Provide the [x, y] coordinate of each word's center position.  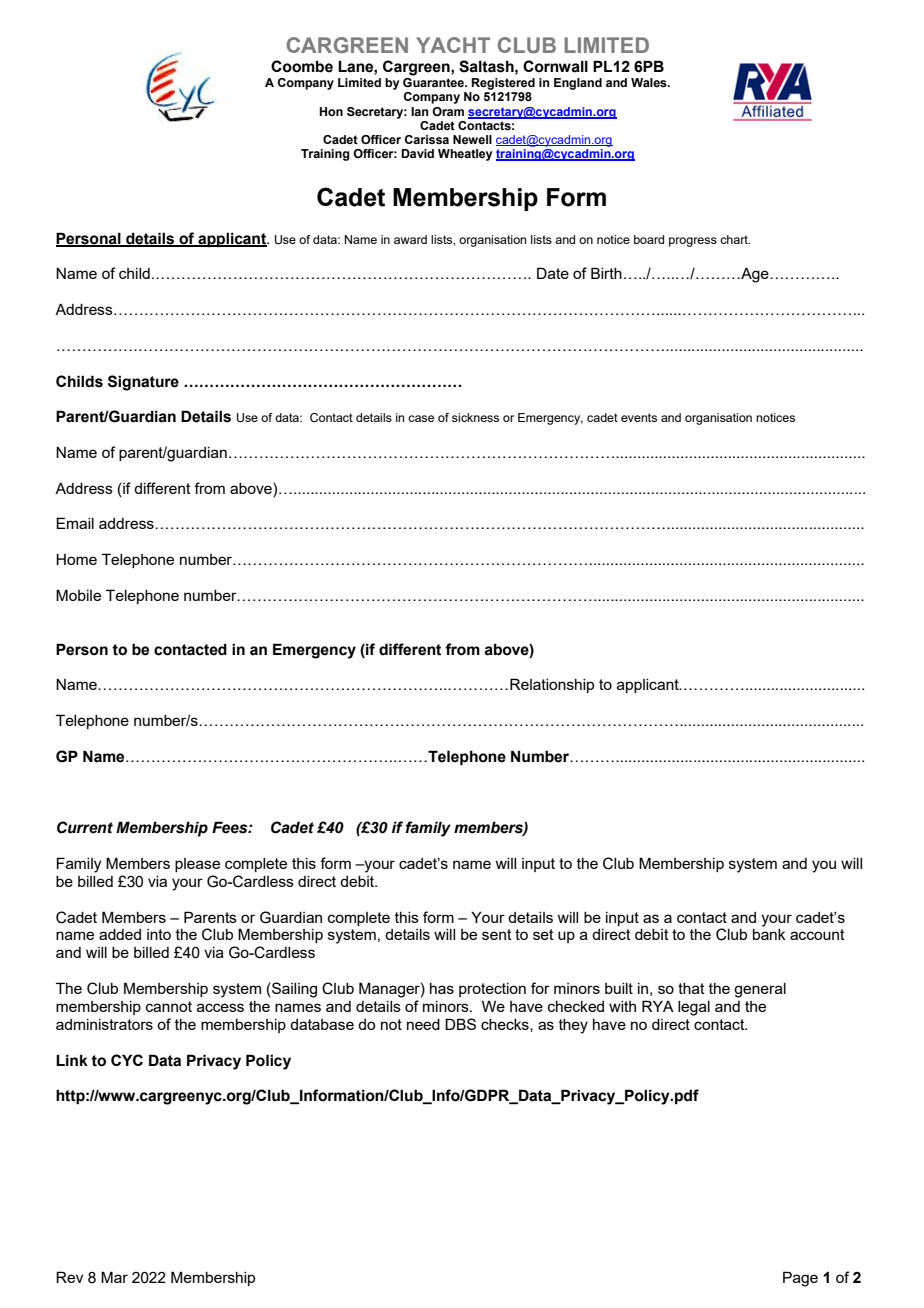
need [423, 1024]
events [639, 417]
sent [497, 934]
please [197, 865]
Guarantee [434, 81]
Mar [114, 1277]
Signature [143, 383]
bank [769, 934]
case [421, 418]
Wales [650, 82]
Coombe [302, 66]
